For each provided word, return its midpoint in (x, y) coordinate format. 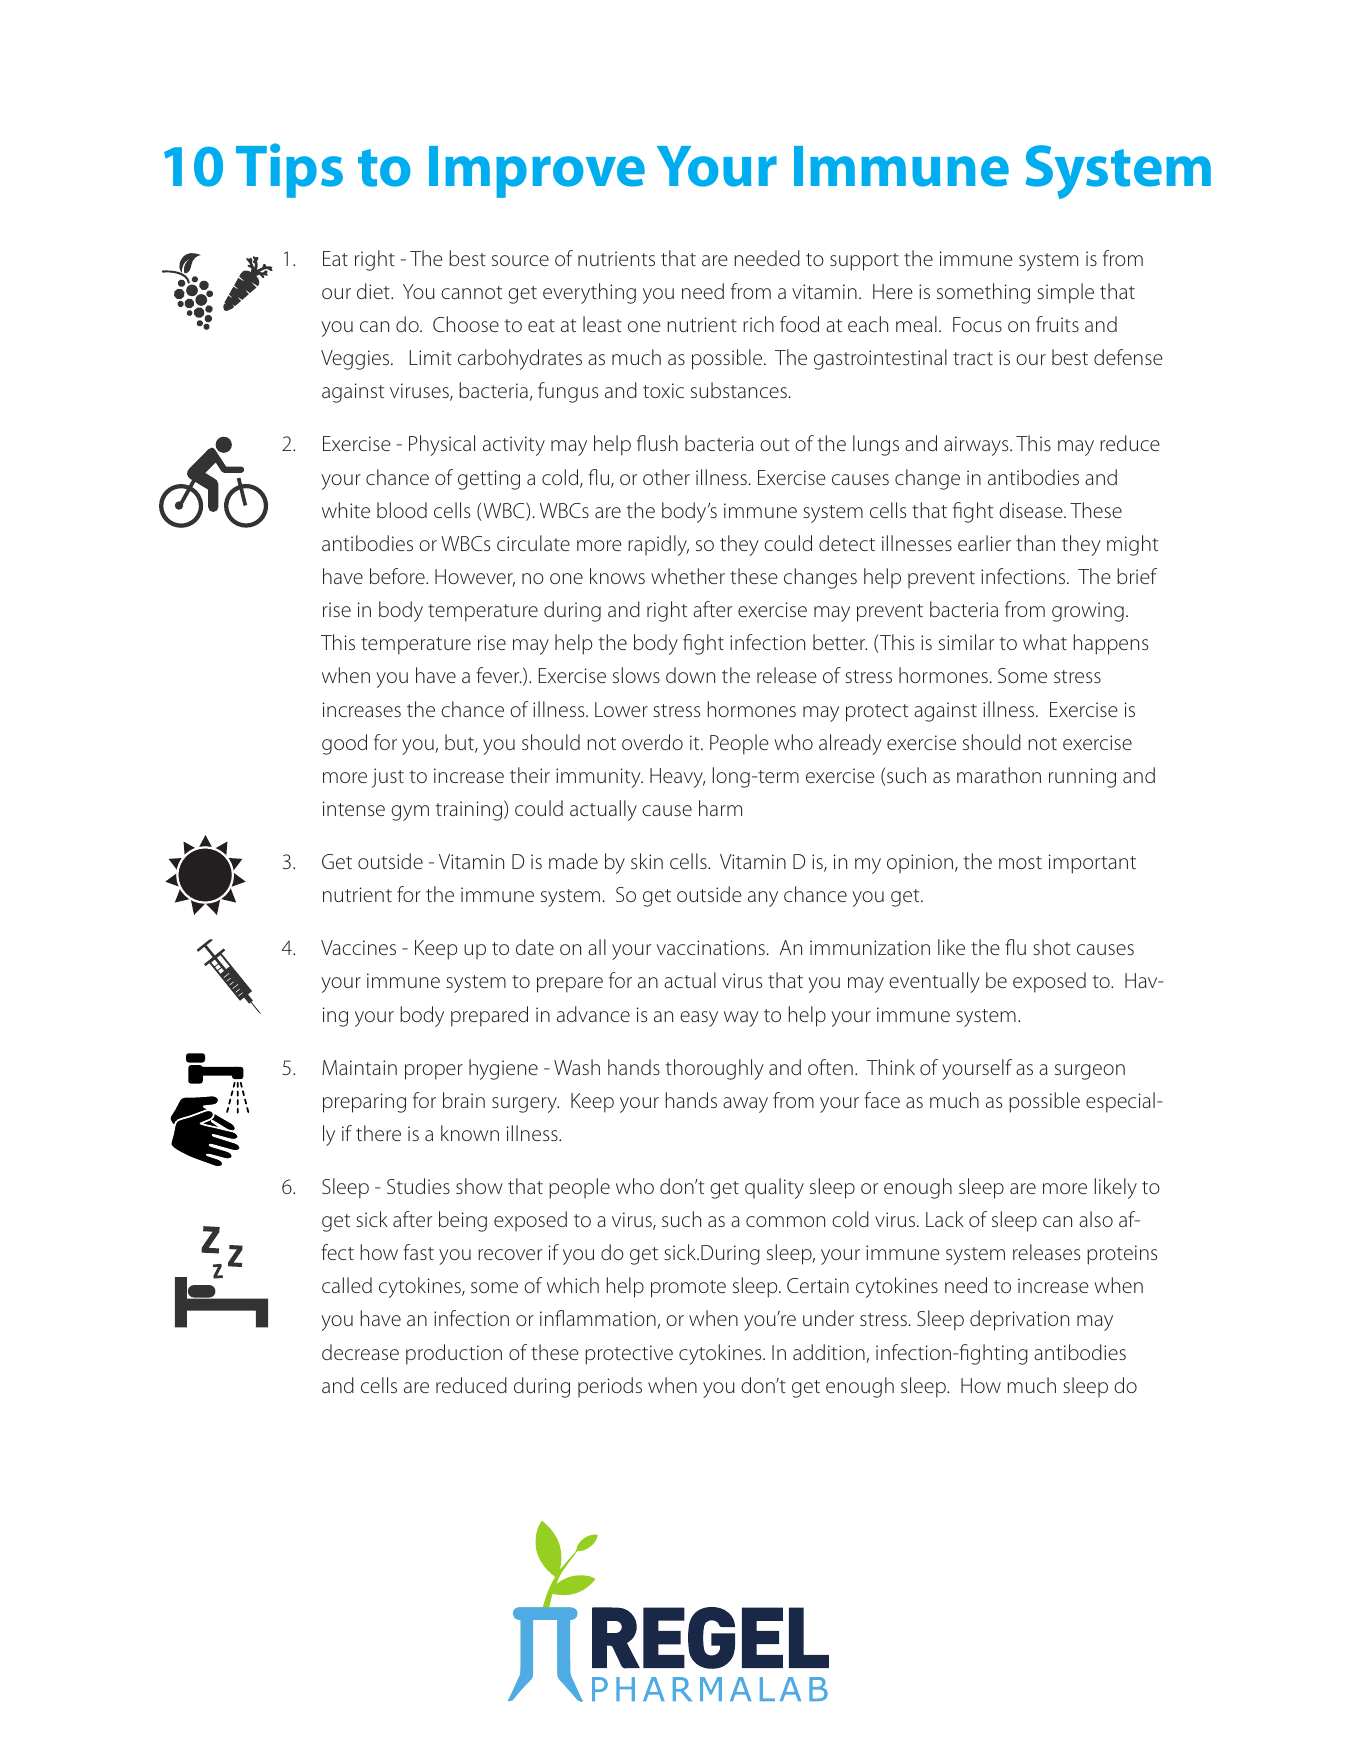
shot (1052, 947)
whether (688, 576)
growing (1088, 612)
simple (1065, 293)
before (398, 576)
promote (688, 1289)
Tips (289, 170)
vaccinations (711, 947)
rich (758, 324)
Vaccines (358, 947)
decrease (360, 1352)
